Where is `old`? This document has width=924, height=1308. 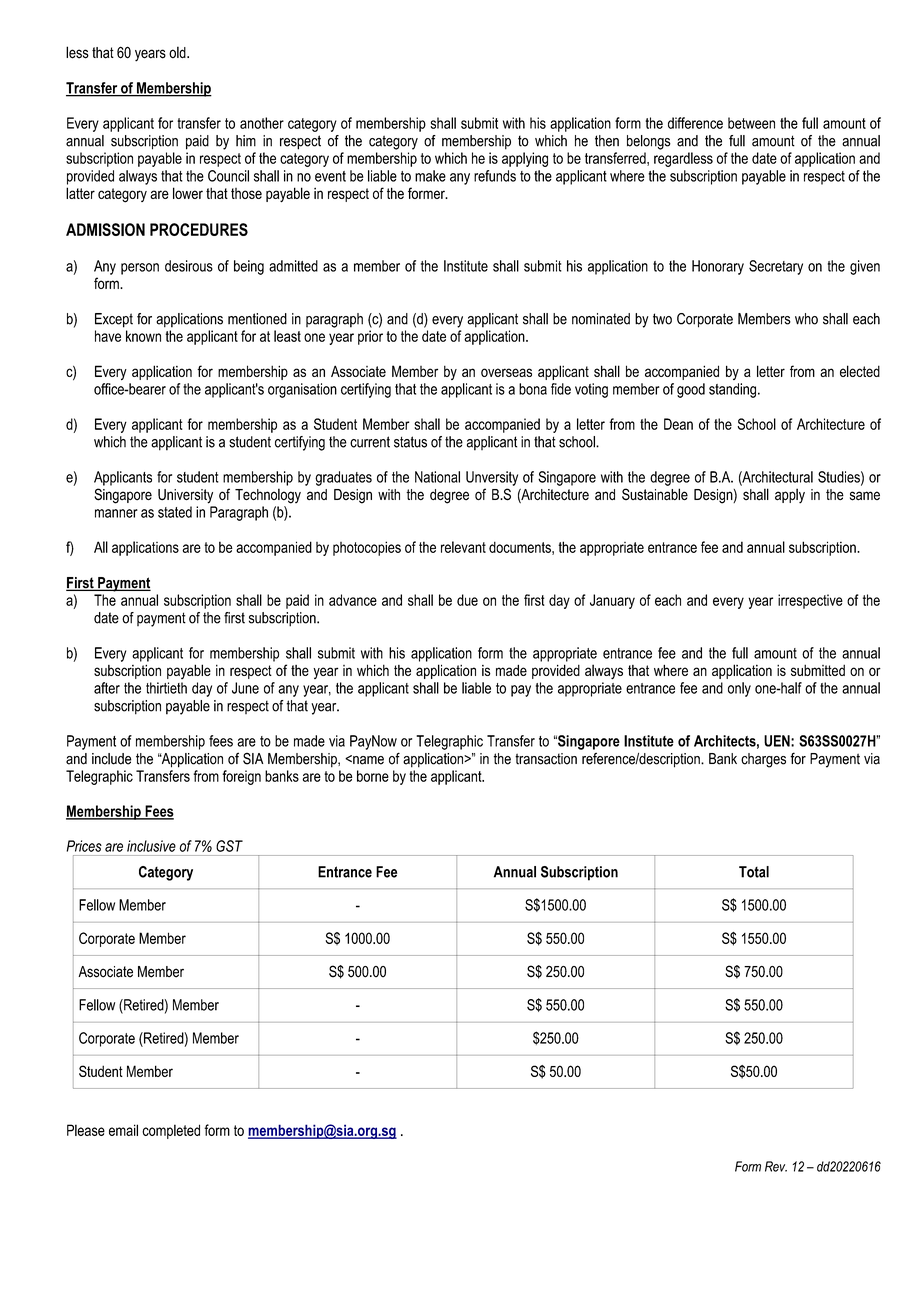
old is located at coordinates (178, 52).
